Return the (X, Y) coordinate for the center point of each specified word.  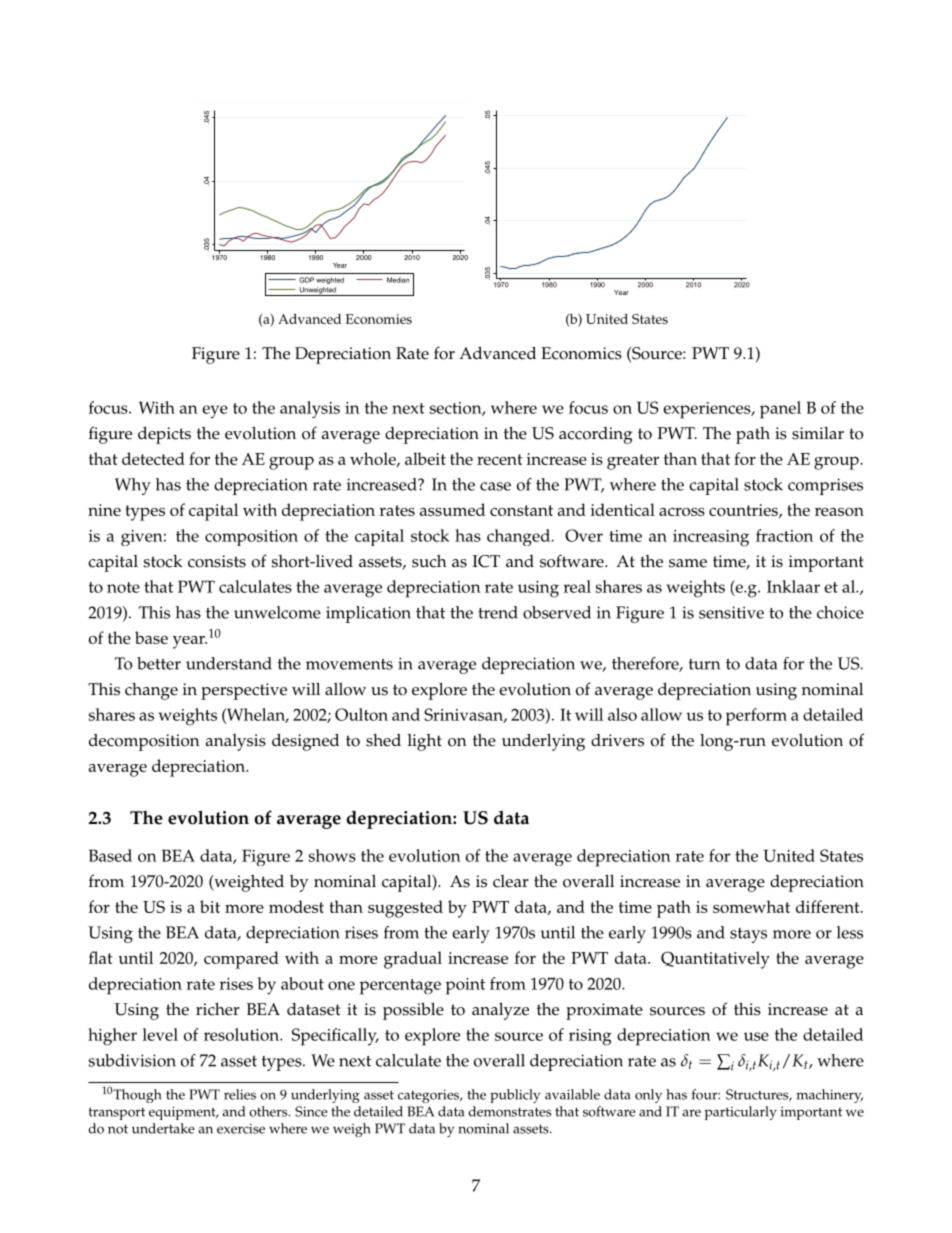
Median (398, 280)
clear (511, 881)
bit (210, 906)
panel (780, 410)
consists (217, 561)
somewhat (751, 906)
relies (240, 1094)
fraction (784, 535)
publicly (515, 1096)
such (429, 561)
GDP (306, 280)
